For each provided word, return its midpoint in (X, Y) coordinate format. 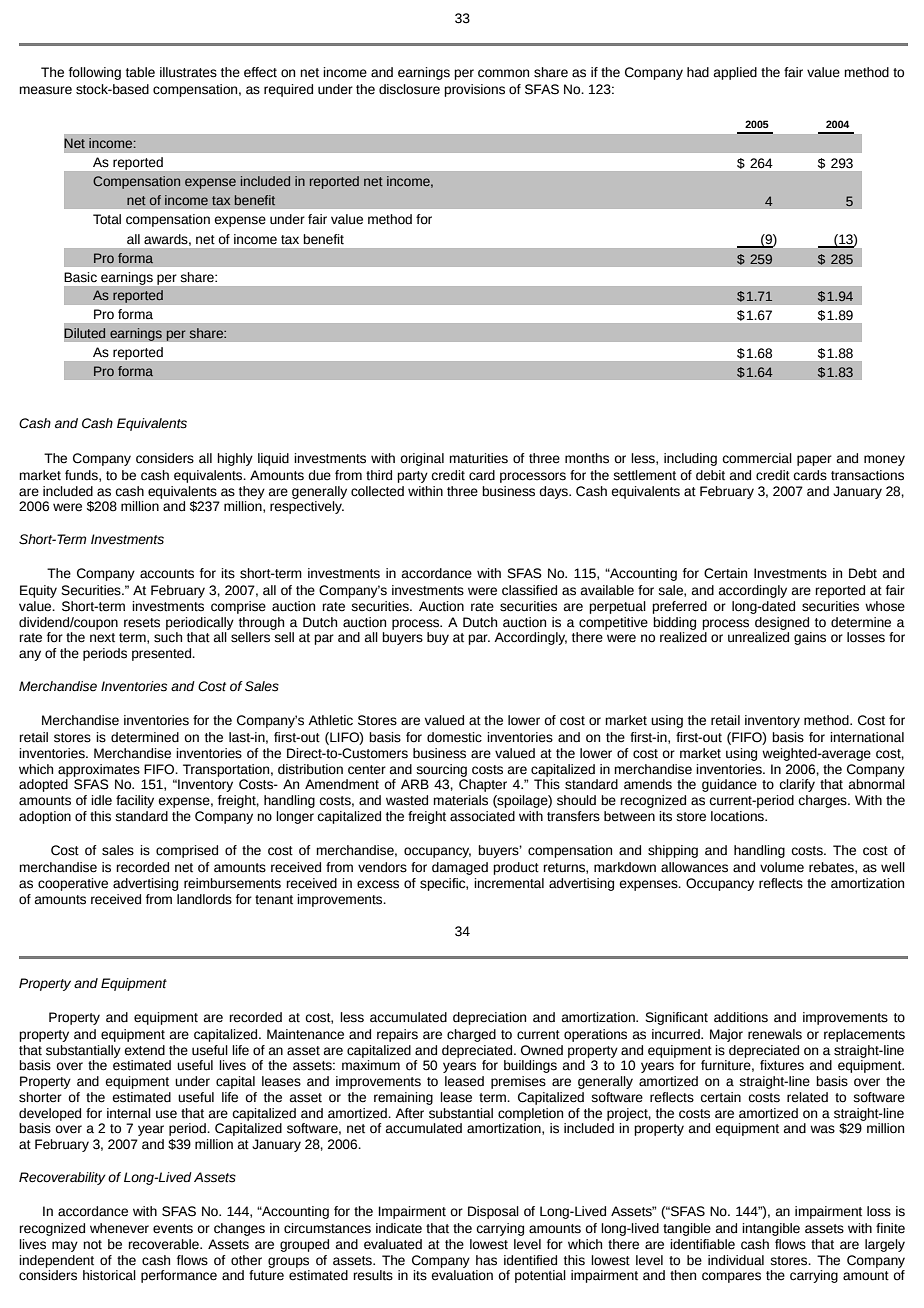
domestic (454, 737)
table (140, 72)
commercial (757, 458)
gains (810, 638)
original (422, 459)
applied (735, 73)
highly (235, 459)
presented (163, 654)
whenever (119, 1228)
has (486, 1260)
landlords (204, 899)
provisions (474, 90)
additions (741, 1017)
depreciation (489, 1018)
